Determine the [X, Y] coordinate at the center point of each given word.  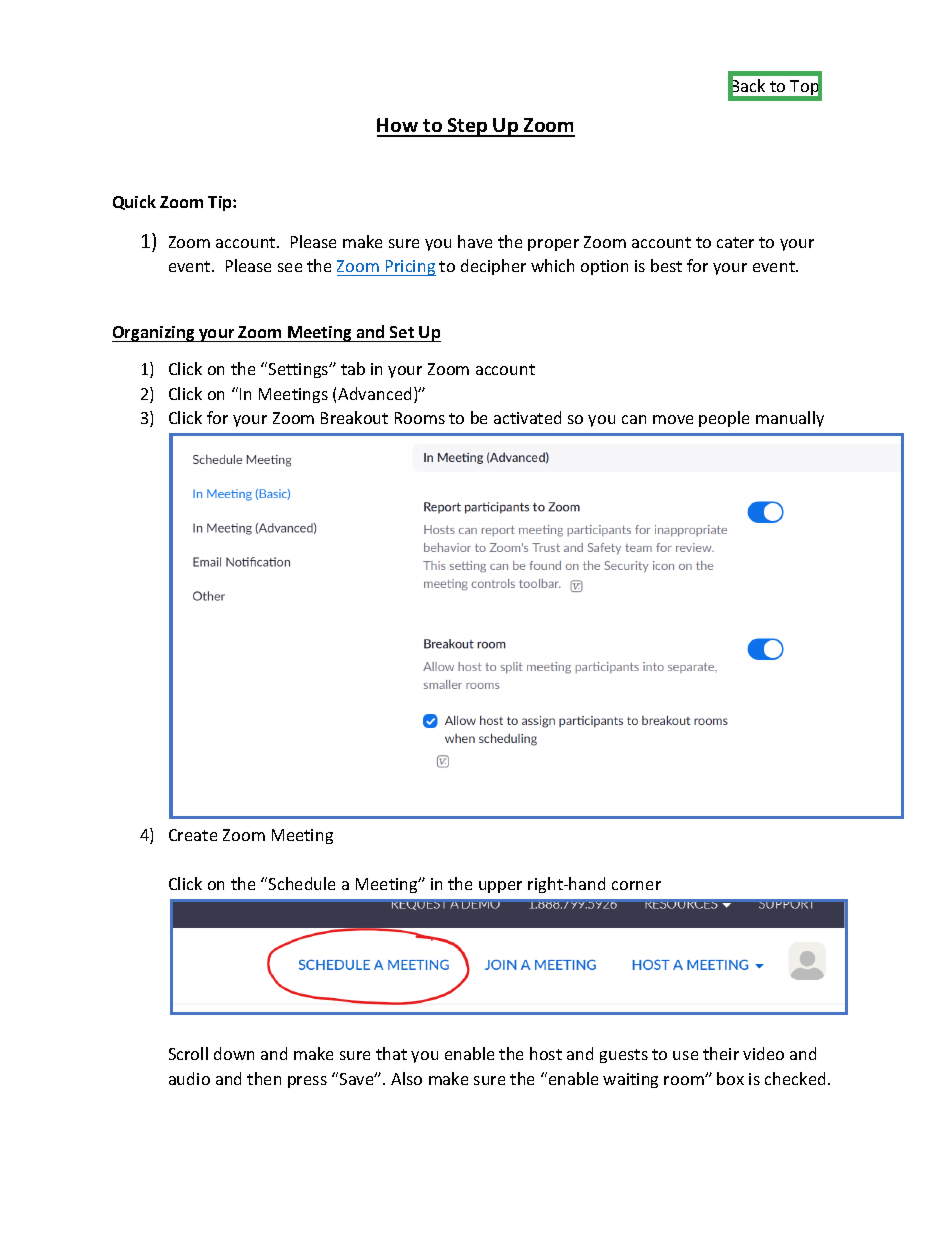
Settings [300, 370]
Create [193, 835]
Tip [221, 203]
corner [636, 885]
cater [735, 242]
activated [527, 417]
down [234, 1053]
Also [406, 1078]
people [724, 419]
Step [468, 127]
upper [500, 887]
